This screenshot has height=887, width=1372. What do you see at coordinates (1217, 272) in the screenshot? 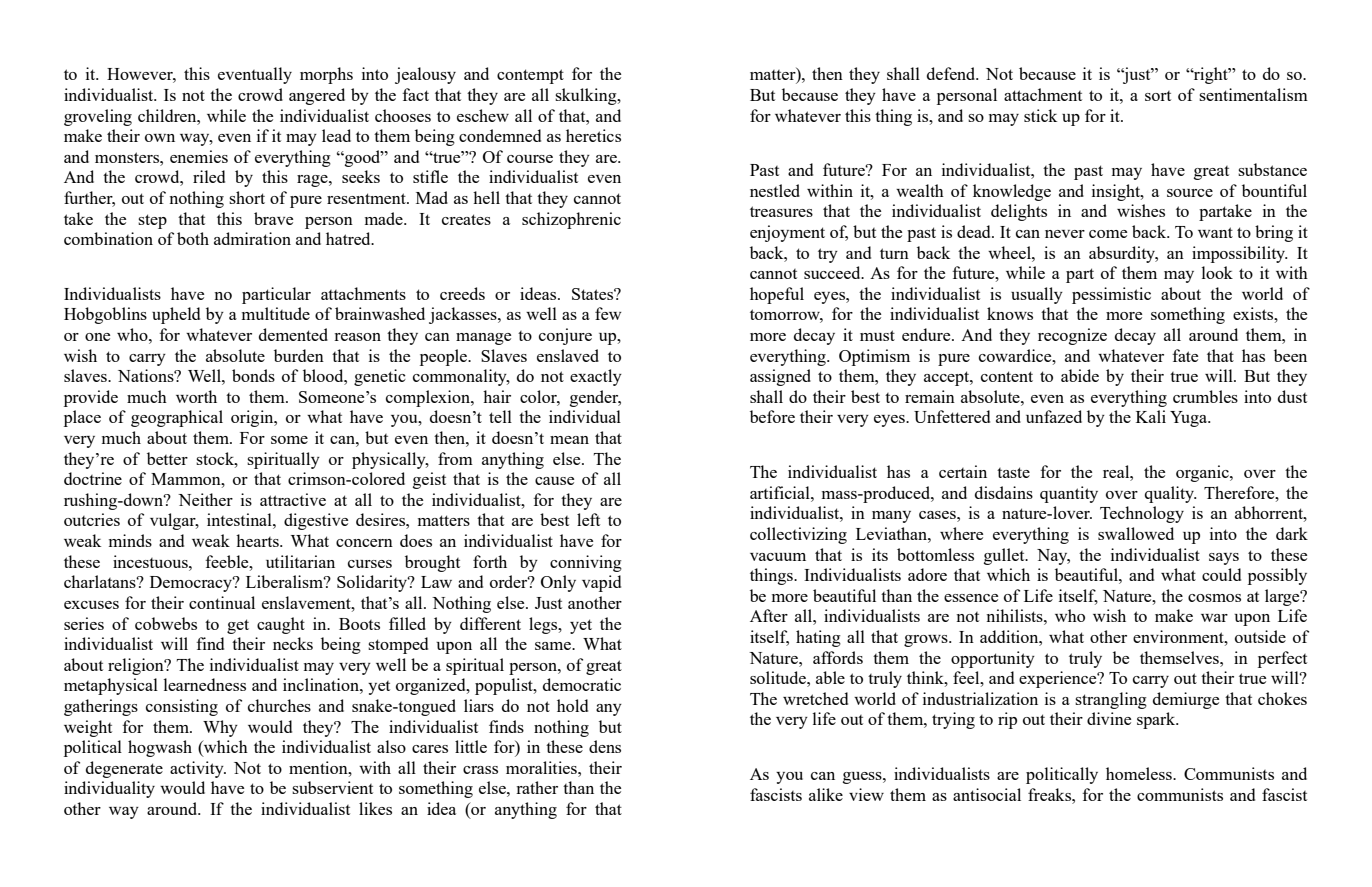
I see `look` at bounding box center [1217, 272].
